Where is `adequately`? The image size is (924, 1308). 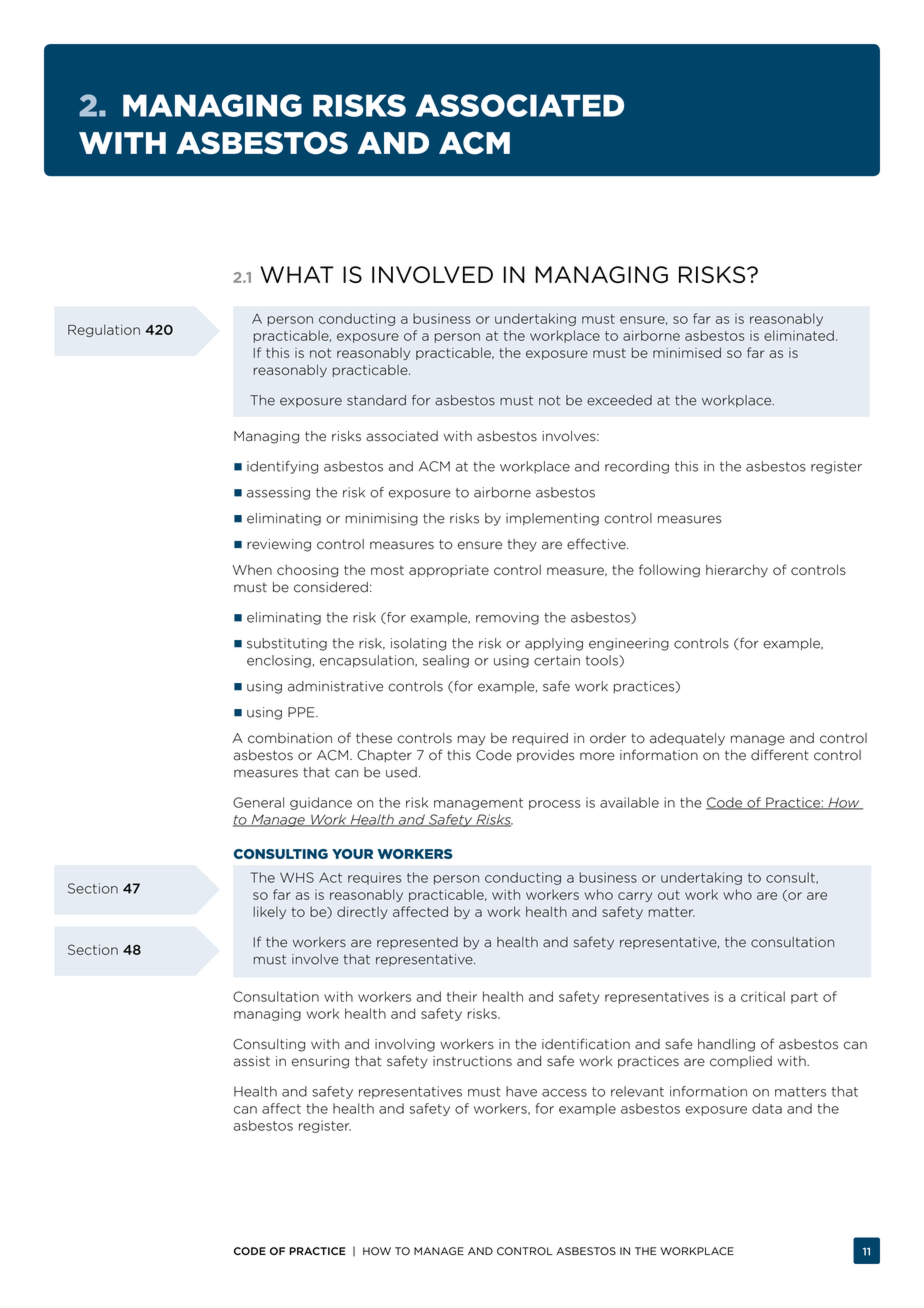
adequately is located at coordinates (687, 739).
